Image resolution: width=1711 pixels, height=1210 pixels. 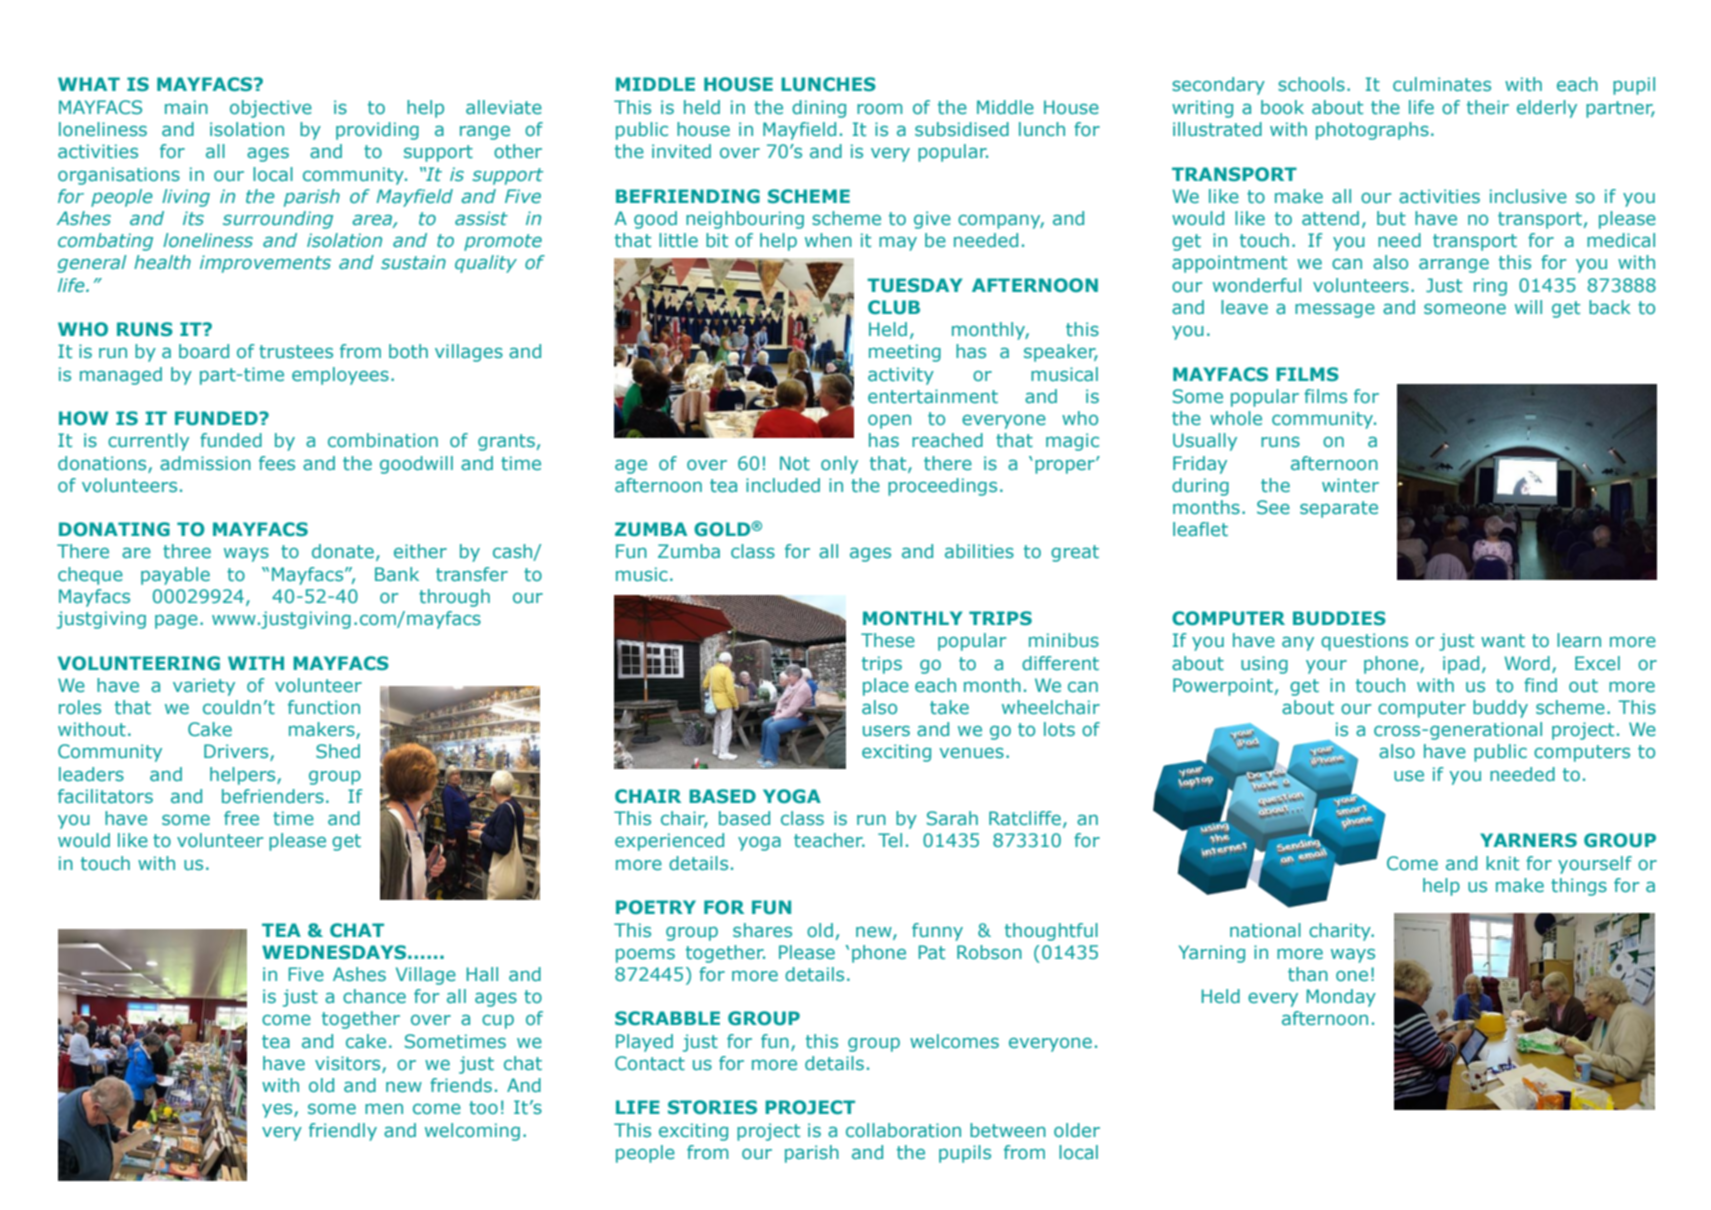 I want to click on objective, so click(x=271, y=109).
